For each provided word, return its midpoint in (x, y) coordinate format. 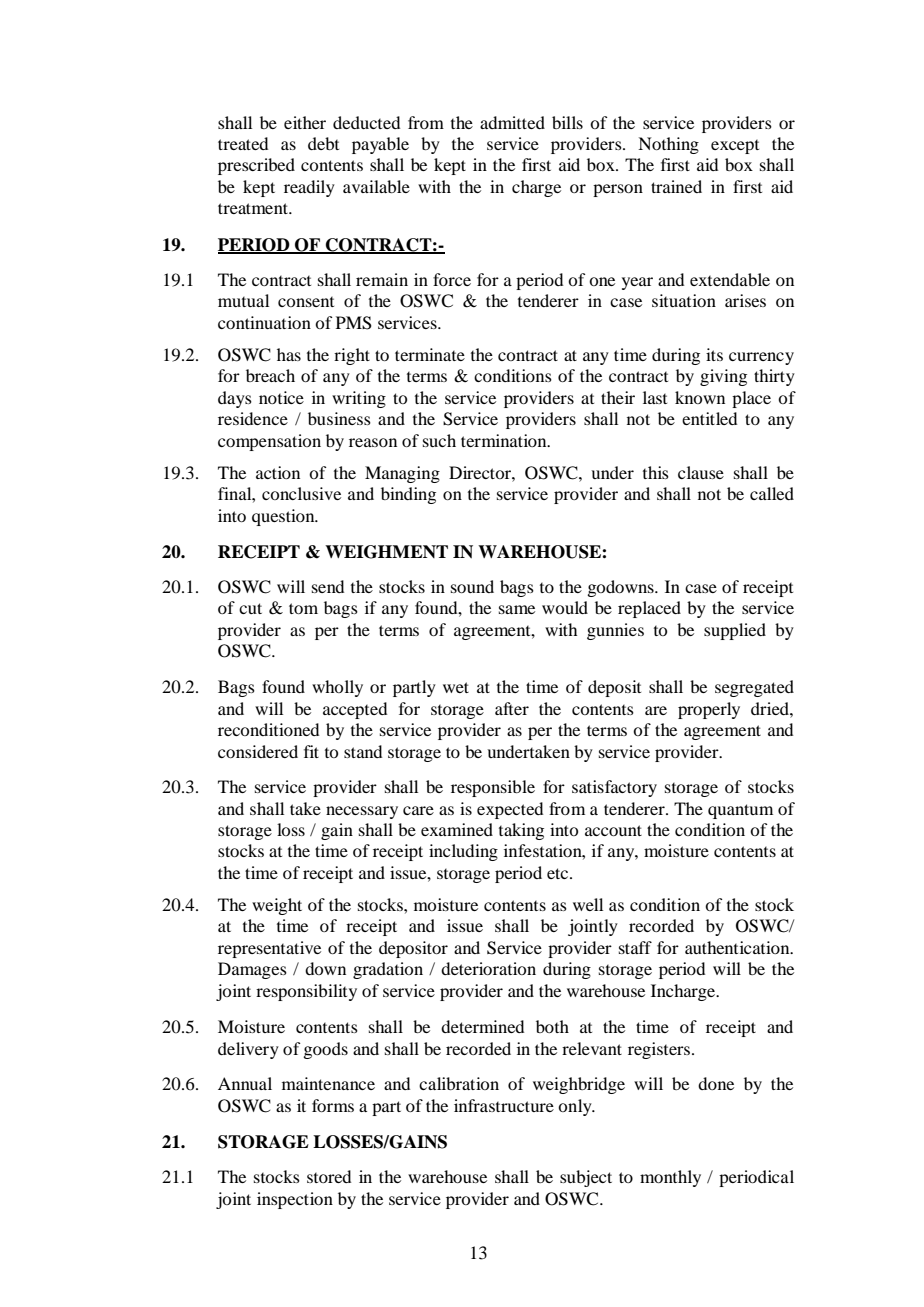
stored (329, 1176)
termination (505, 440)
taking (521, 831)
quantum (740, 811)
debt (323, 143)
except (735, 147)
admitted (512, 122)
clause (701, 472)
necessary (362, 812)
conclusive (301, 493)
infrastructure (504, 1105)
